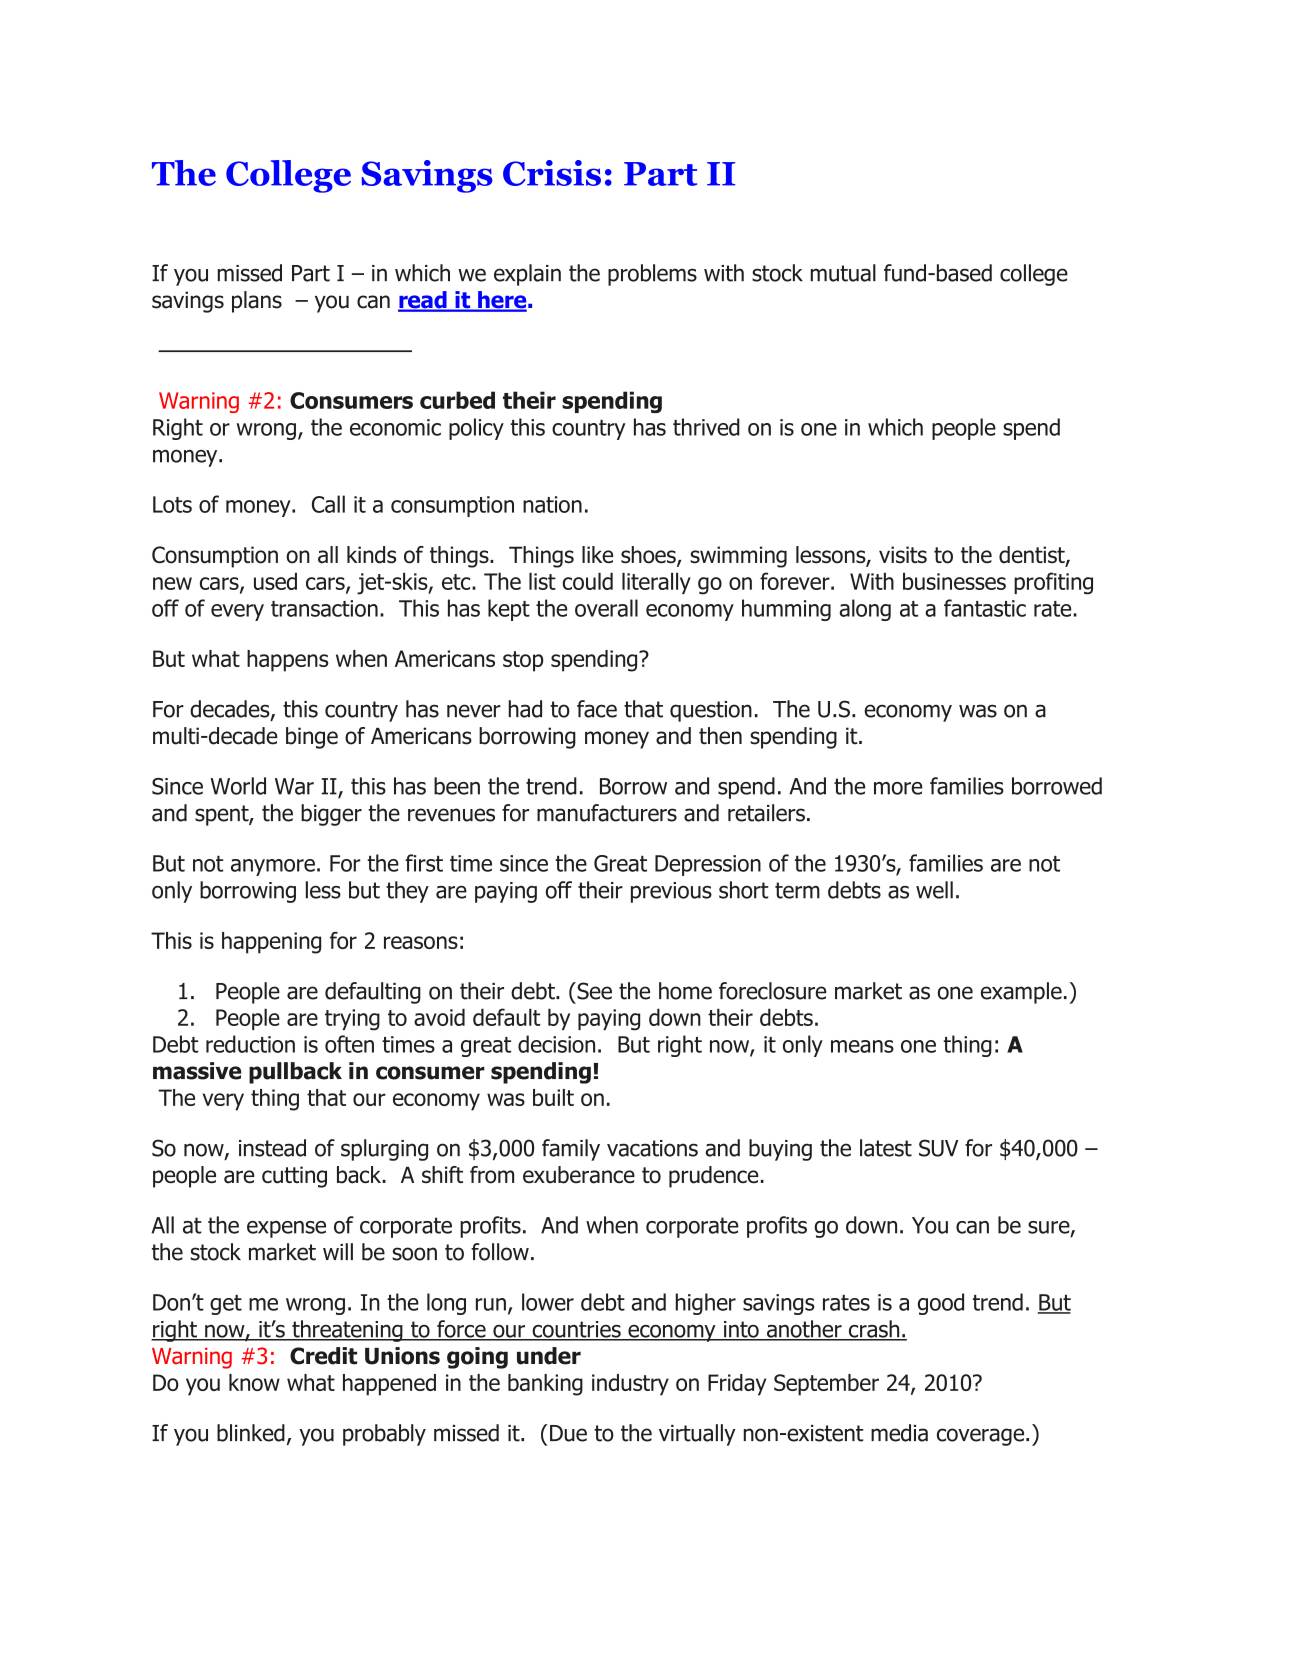  Describe the element at coordinates (607, 813) in the screenshot. I see `manufacturers` at that location.
